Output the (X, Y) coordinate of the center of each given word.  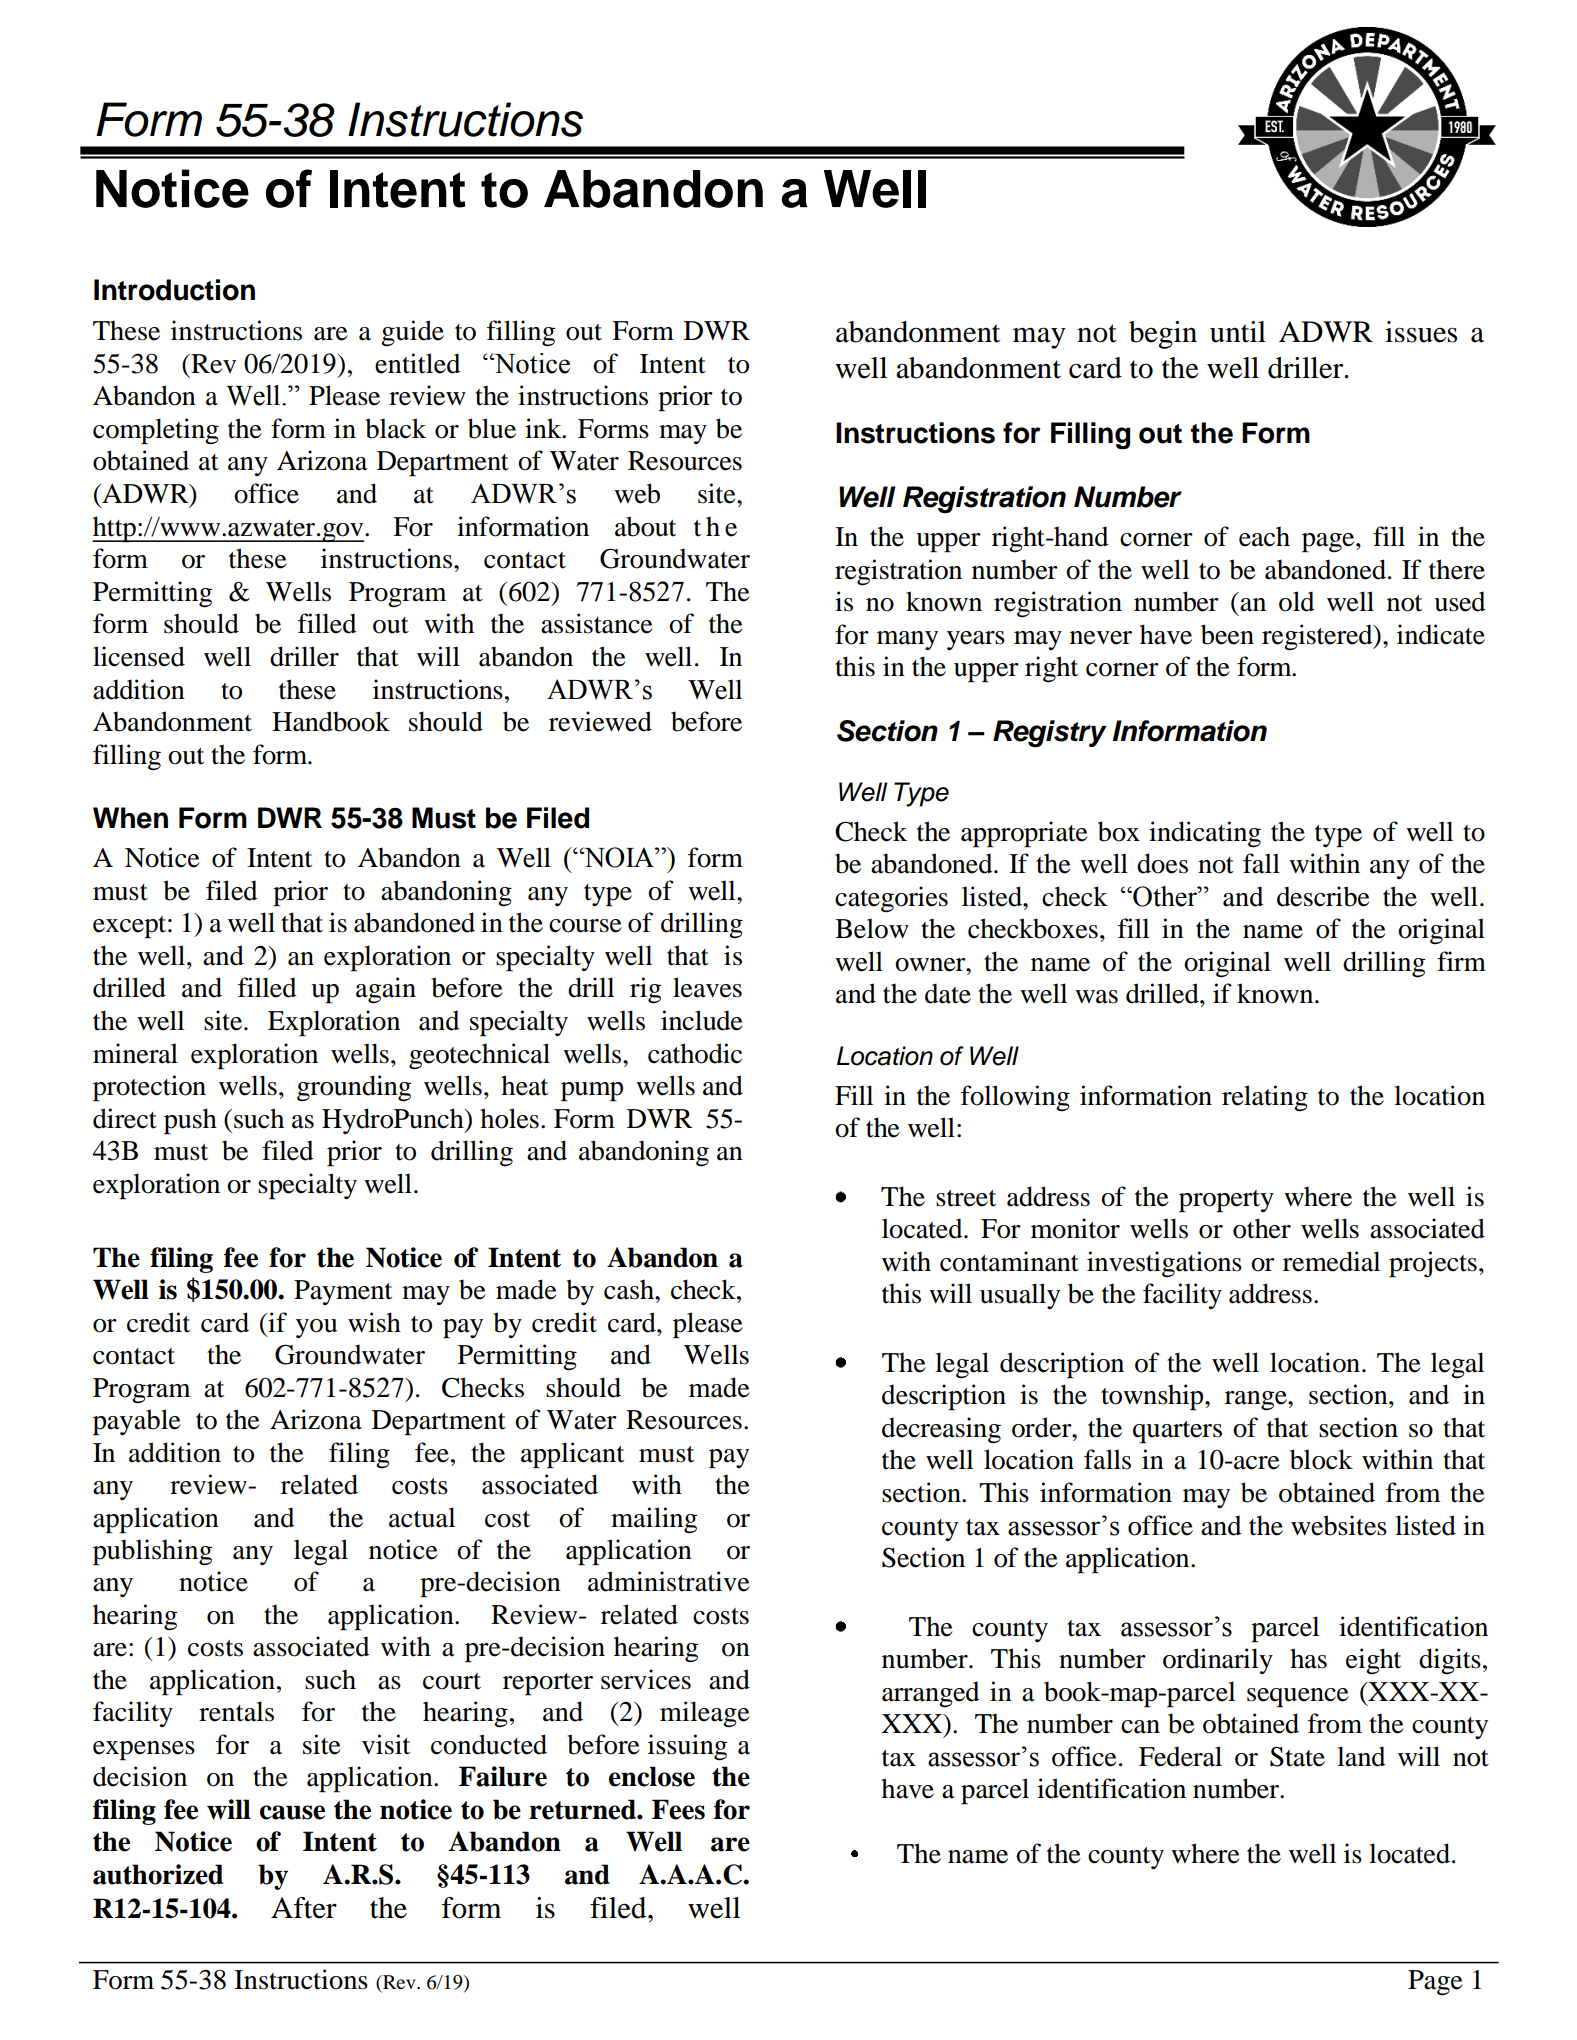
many (907, 640)
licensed (139, 656)
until (1238, 332)
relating (1265, 1098)
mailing (654, 1520)
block (1321, 1459)
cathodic (695, 1053)
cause (292, 1812)
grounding (354, 1088)
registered (1318, 637)
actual (422, 1517)
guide (412, 333)
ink (544, 428)
